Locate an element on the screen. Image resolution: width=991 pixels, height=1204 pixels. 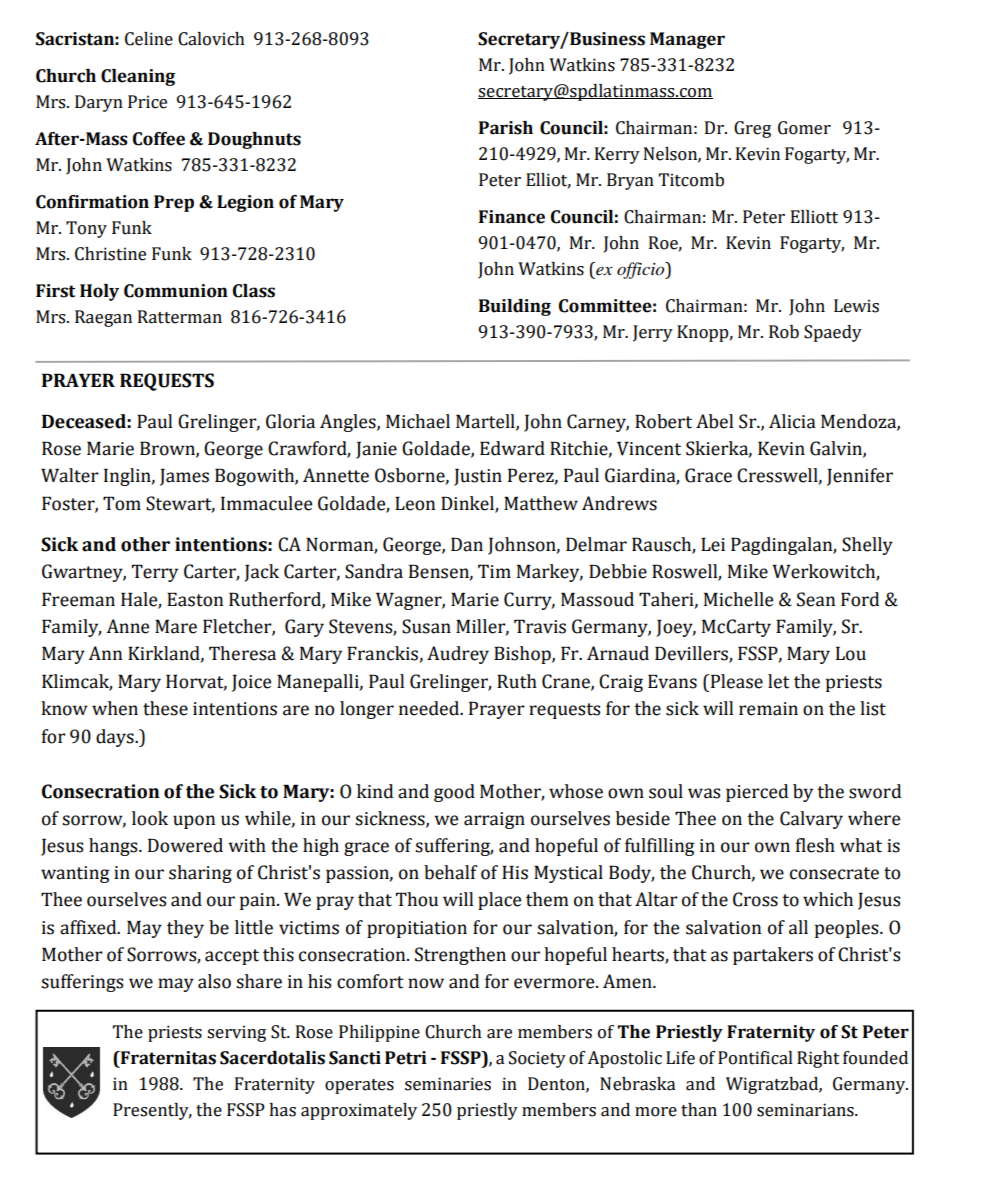
Cleaning is located at coordinates (138, 77).
